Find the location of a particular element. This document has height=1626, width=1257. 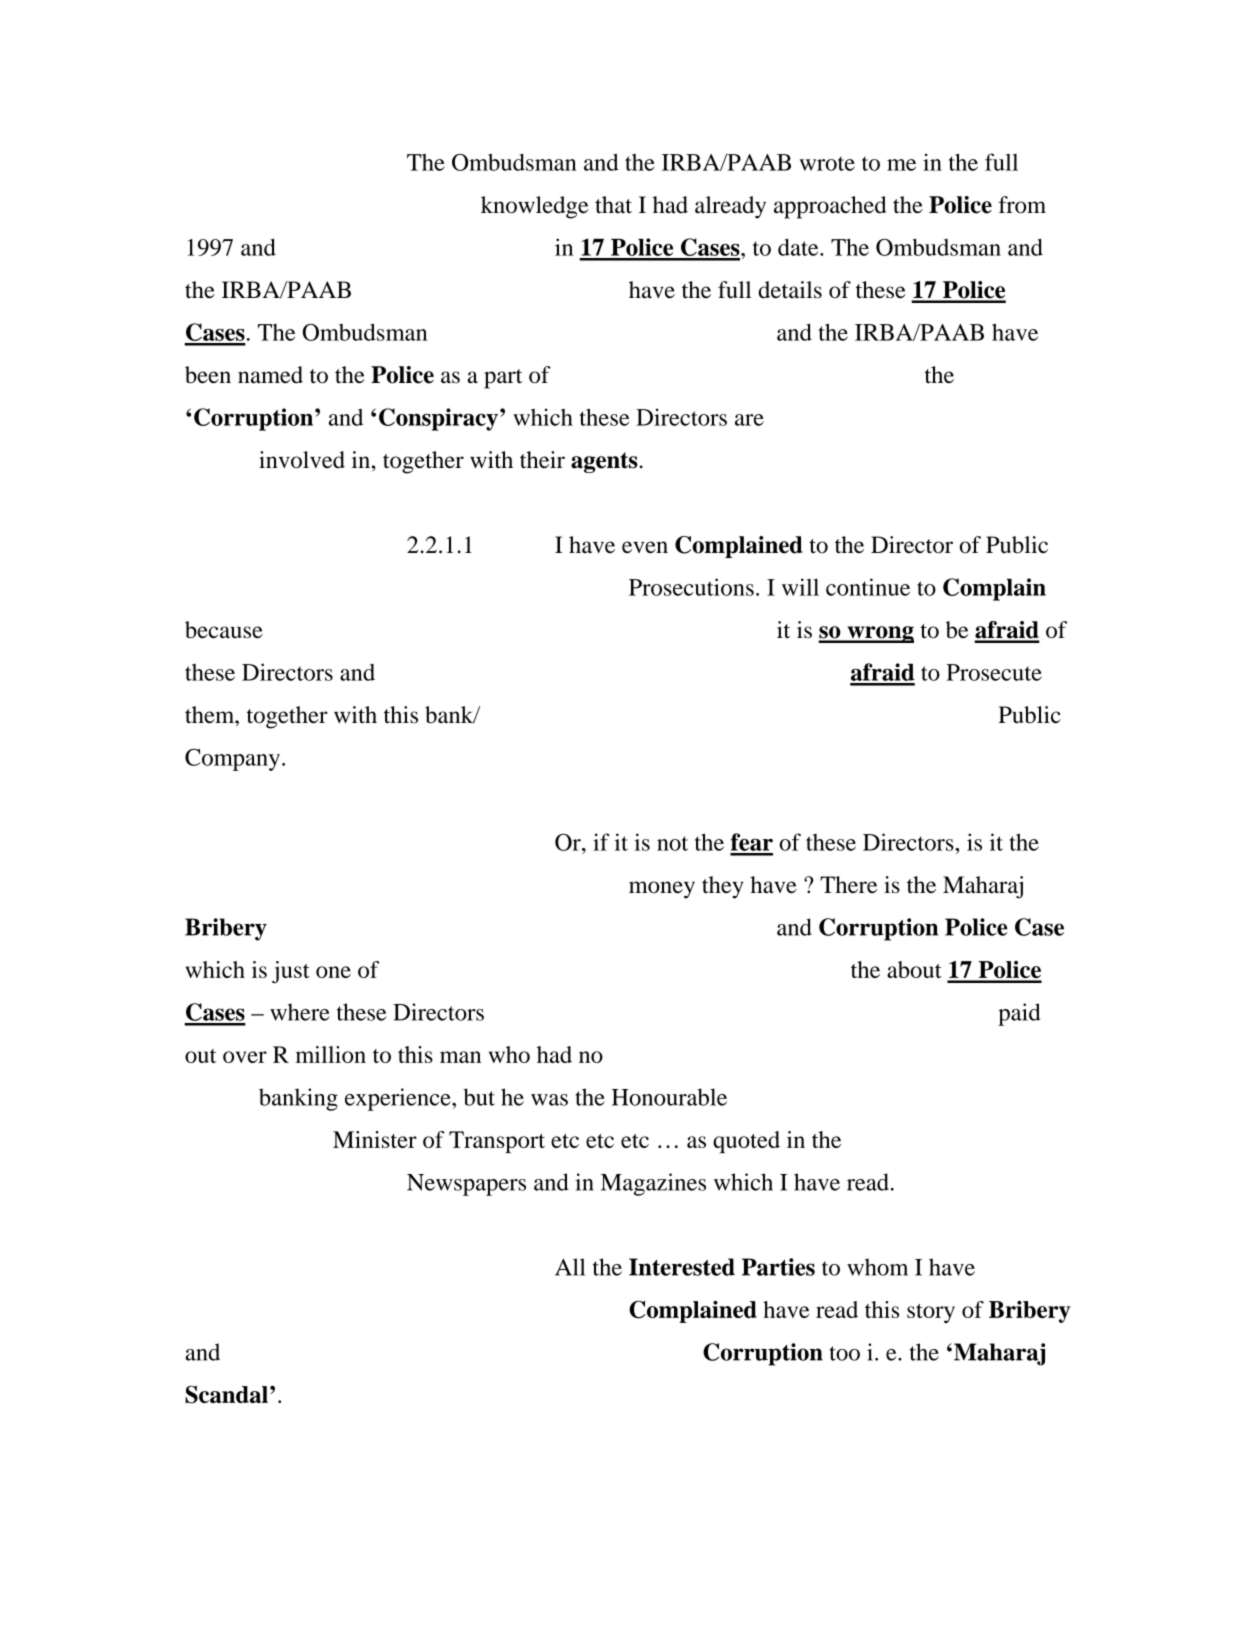

Scandal is located at coordinates (226, 1394).
